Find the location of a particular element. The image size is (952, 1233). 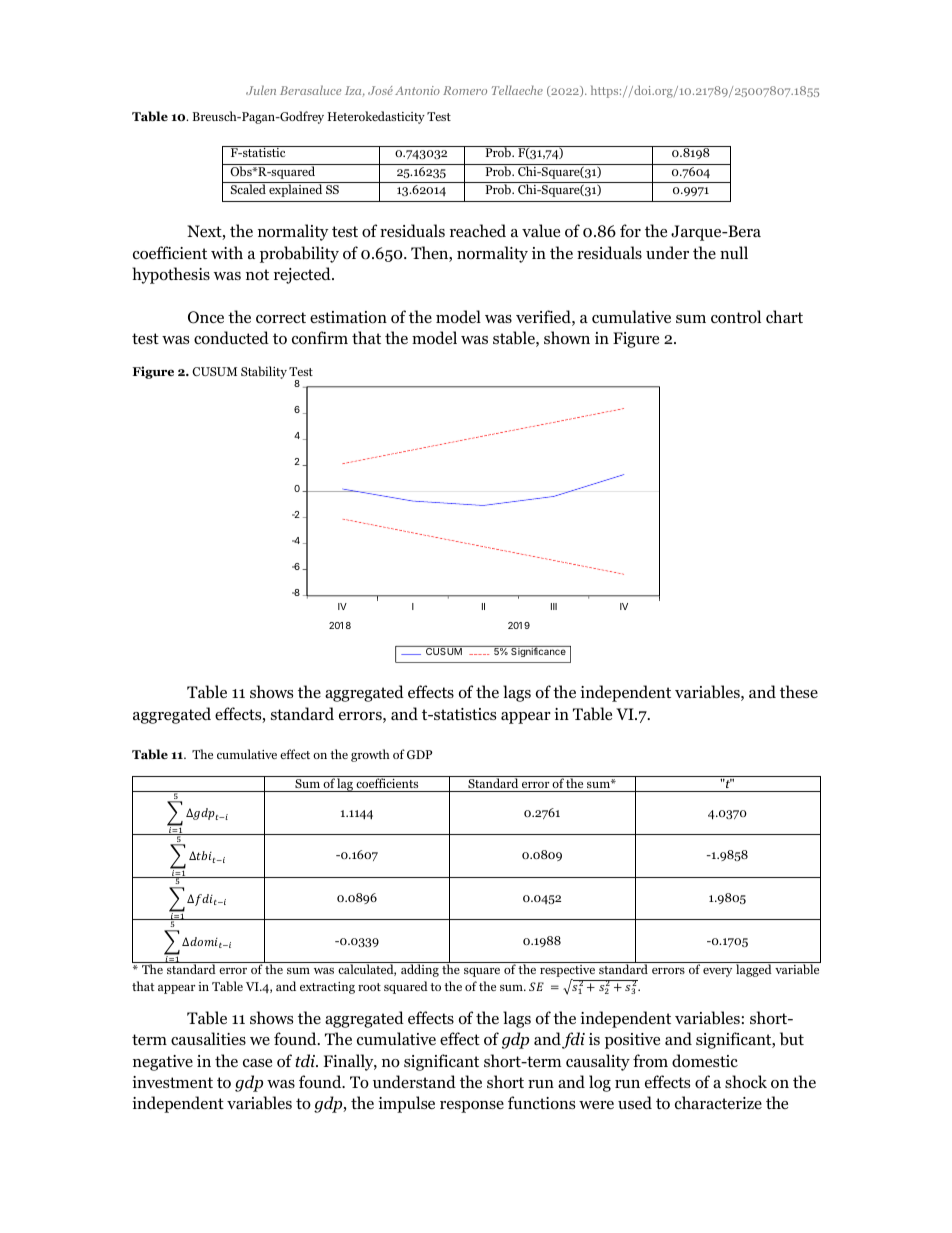

Romero is located at coordinates (465, 90).
